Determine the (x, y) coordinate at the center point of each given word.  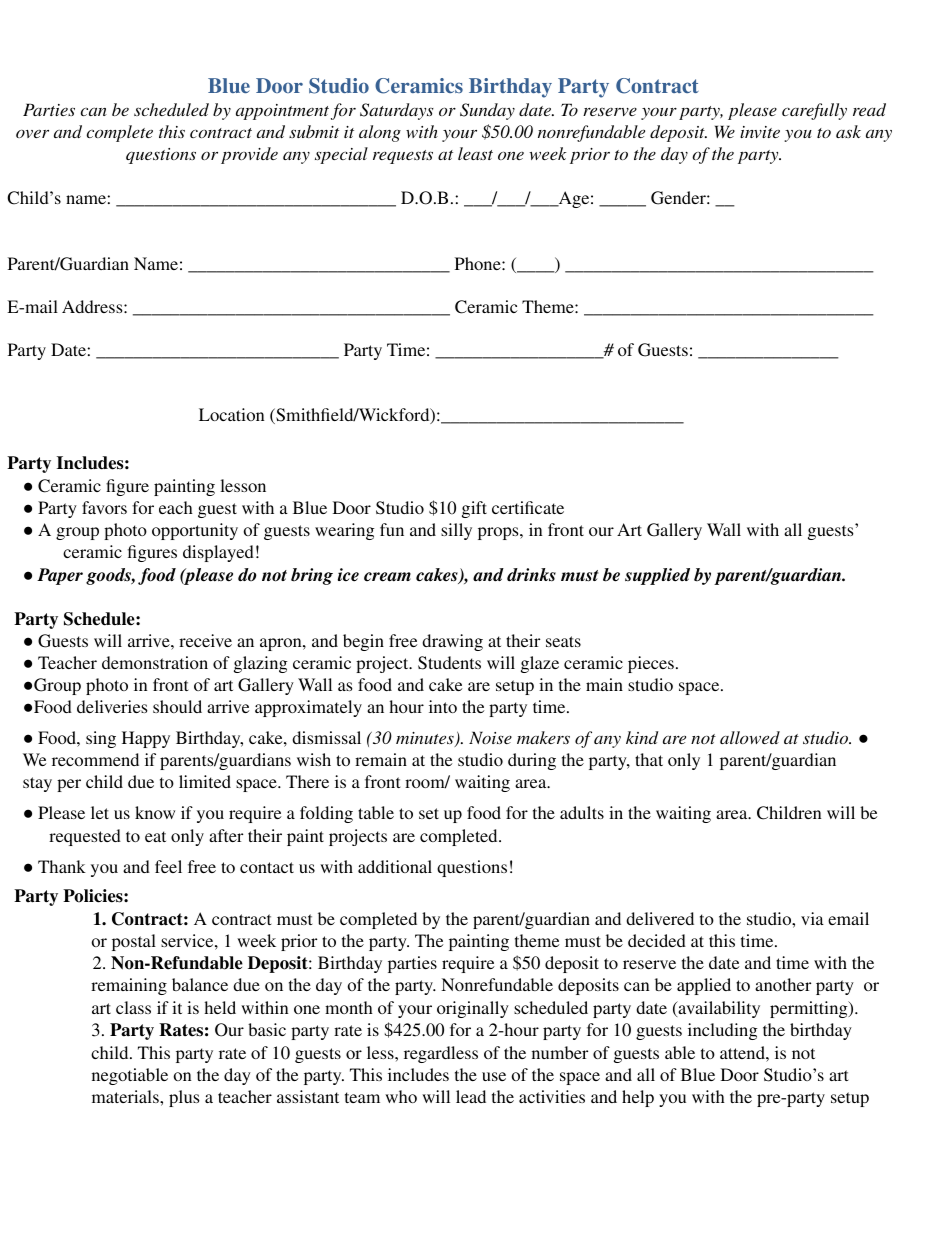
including (723, 1031)
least (475, 153)
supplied (657, 576)
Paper (60, 576)
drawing (452, 642)
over (32, 133)
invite (760, 132)
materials (126, 1096)
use (494, 1076)
